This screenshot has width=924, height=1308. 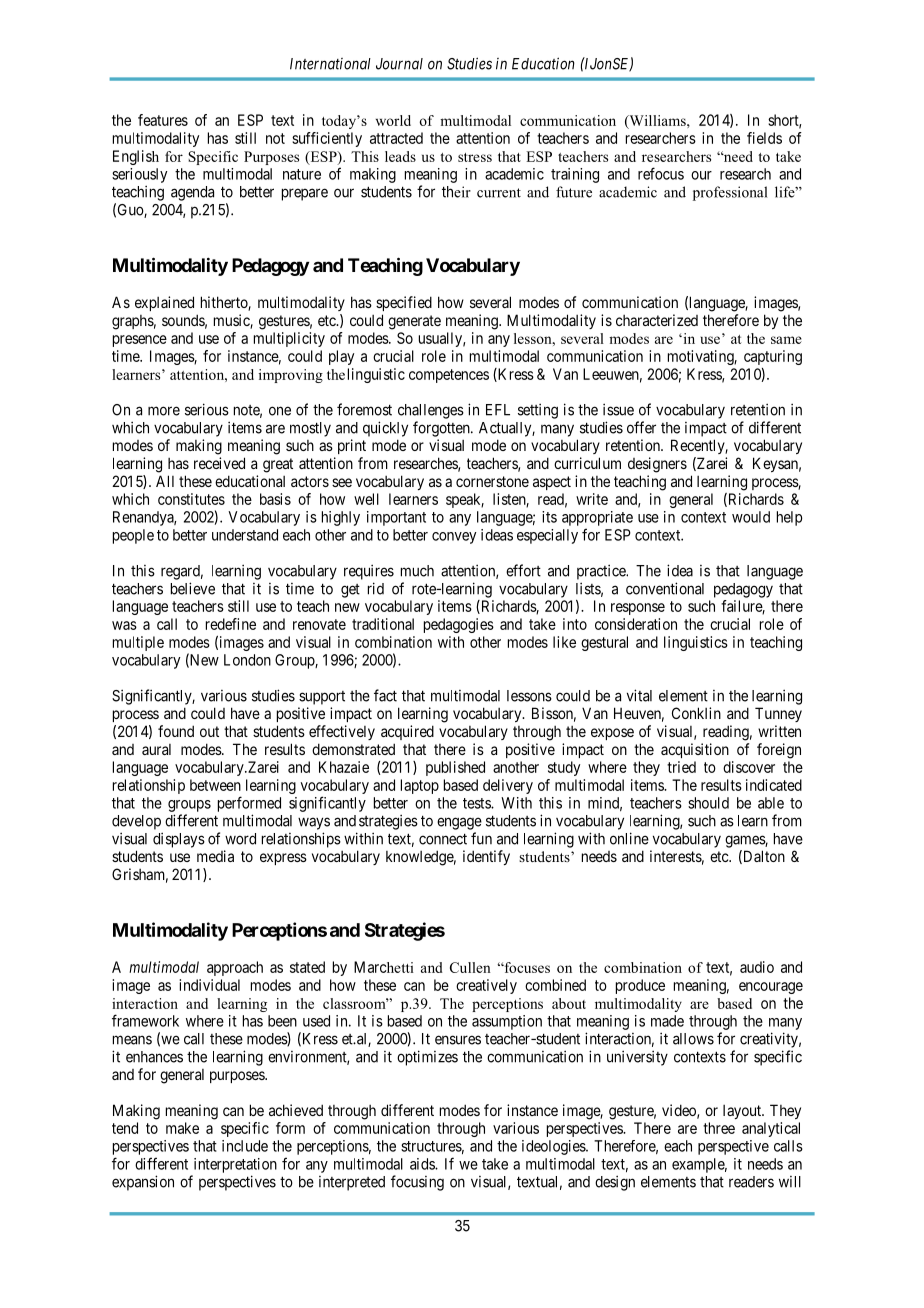 I want to click on aids, so click(x=423, y=1164).
